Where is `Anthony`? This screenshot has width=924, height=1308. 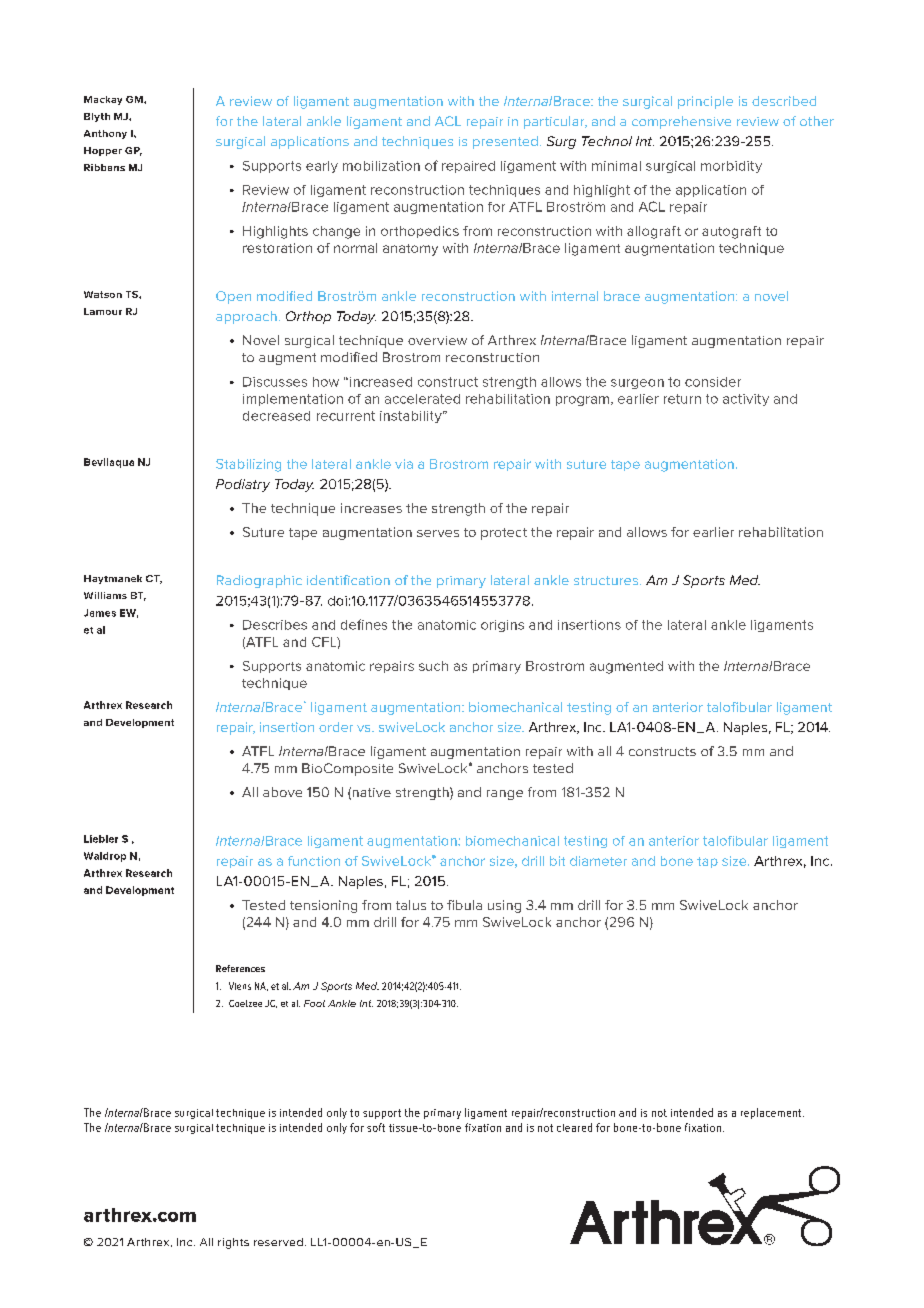
Anthony is located at coordinates (105, 134).
